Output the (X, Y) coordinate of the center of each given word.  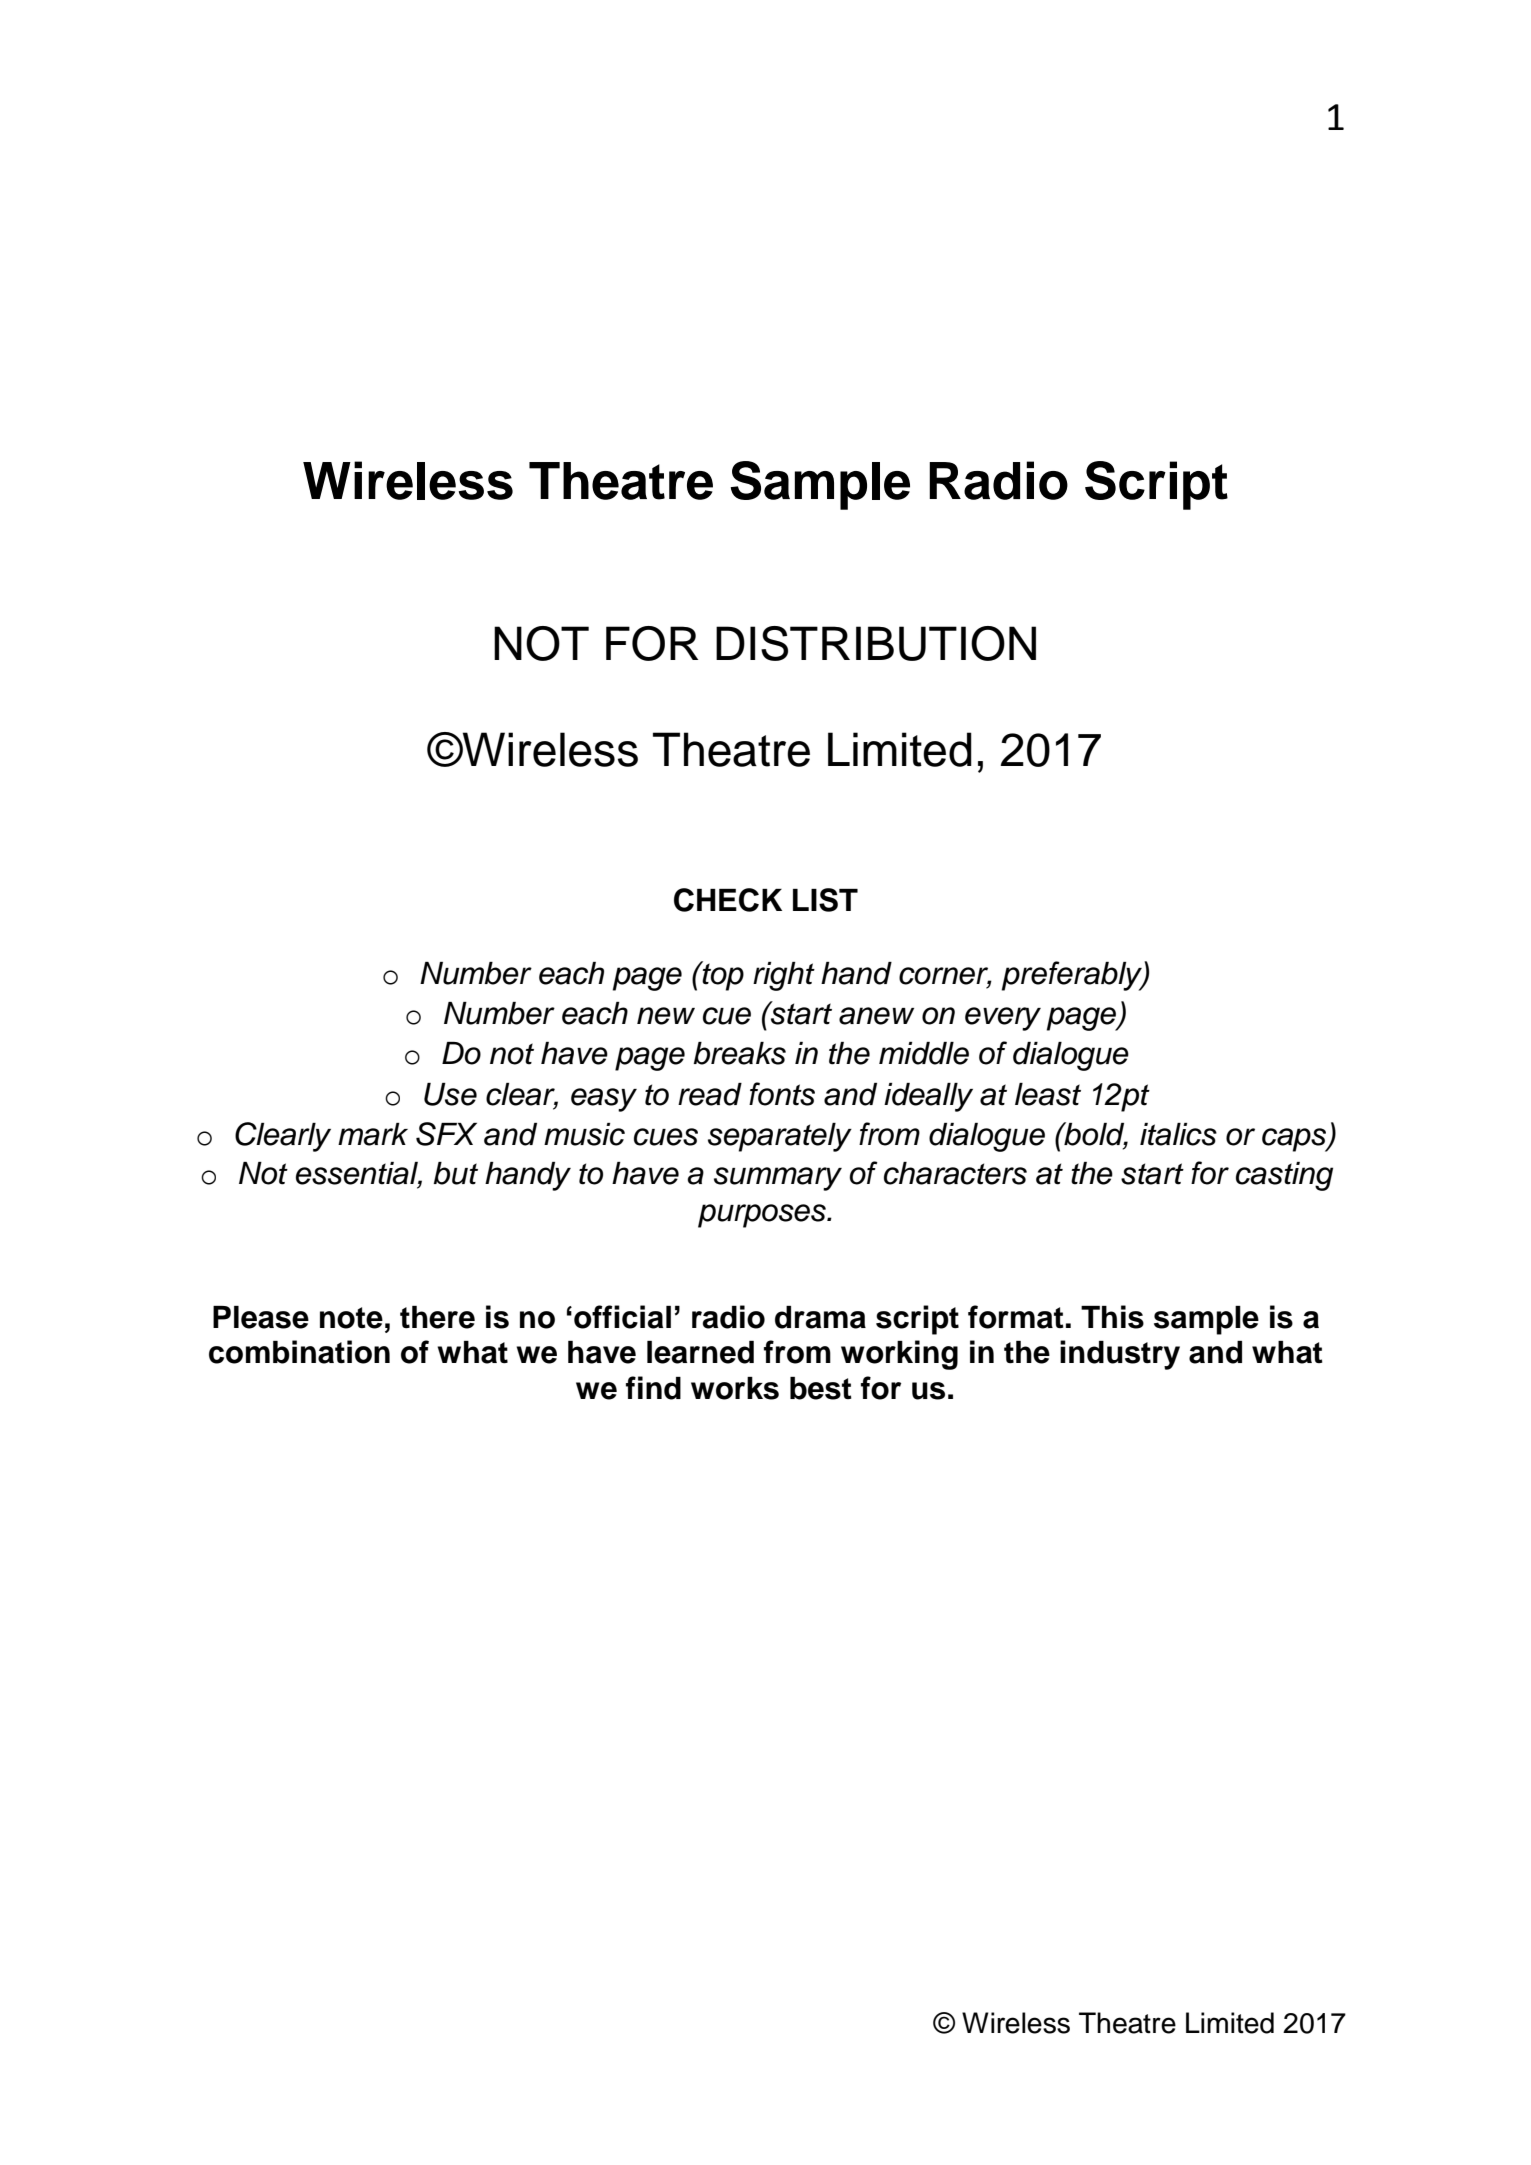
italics (1178, 1134)
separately (780, 1137)
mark (373, 1134)
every (1003, 1019)
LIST (825, 900)
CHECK (728, 900)
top (722, 976)
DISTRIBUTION (876, 643)
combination (299, 1352)
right (784, 976)
